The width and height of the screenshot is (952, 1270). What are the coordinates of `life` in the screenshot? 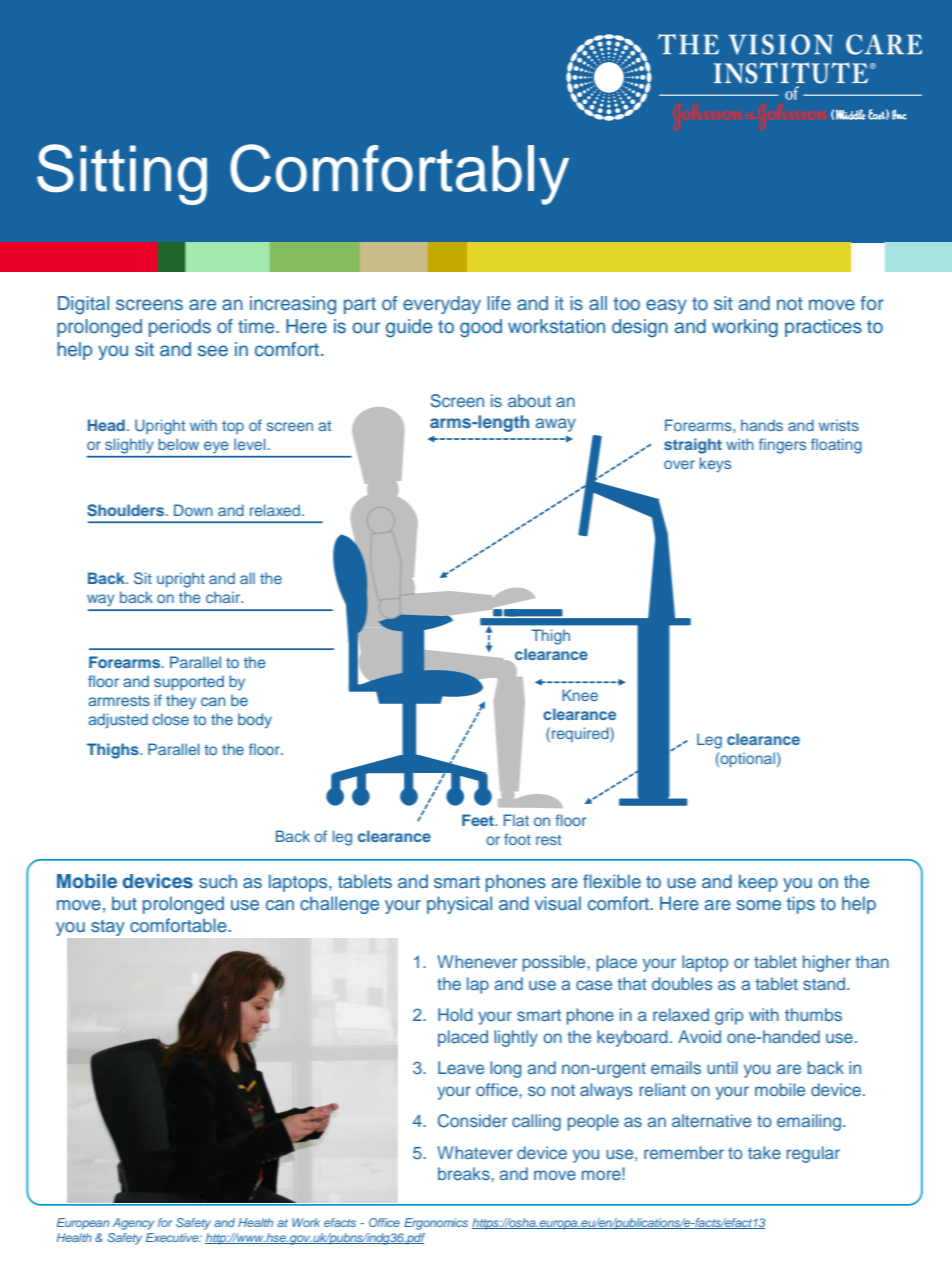 It's located at (499, 303).
